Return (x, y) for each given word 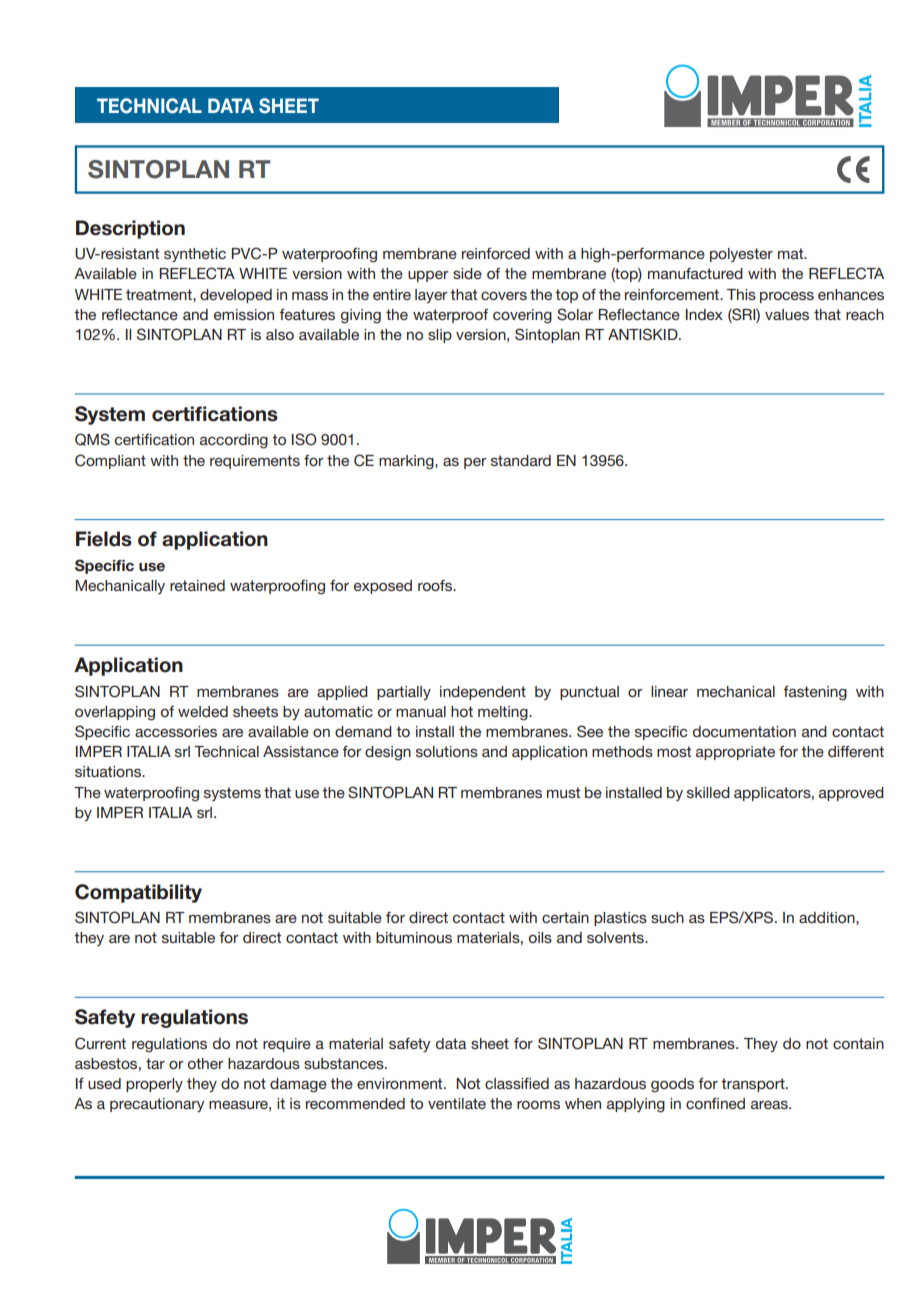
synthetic (195, 255)
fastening (815, 693)
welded (203, 711)
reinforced (496, 253)
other (206, 1063)
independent (483, 693)
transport (754, 1085)
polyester (741, 255)
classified (517, 1083)
